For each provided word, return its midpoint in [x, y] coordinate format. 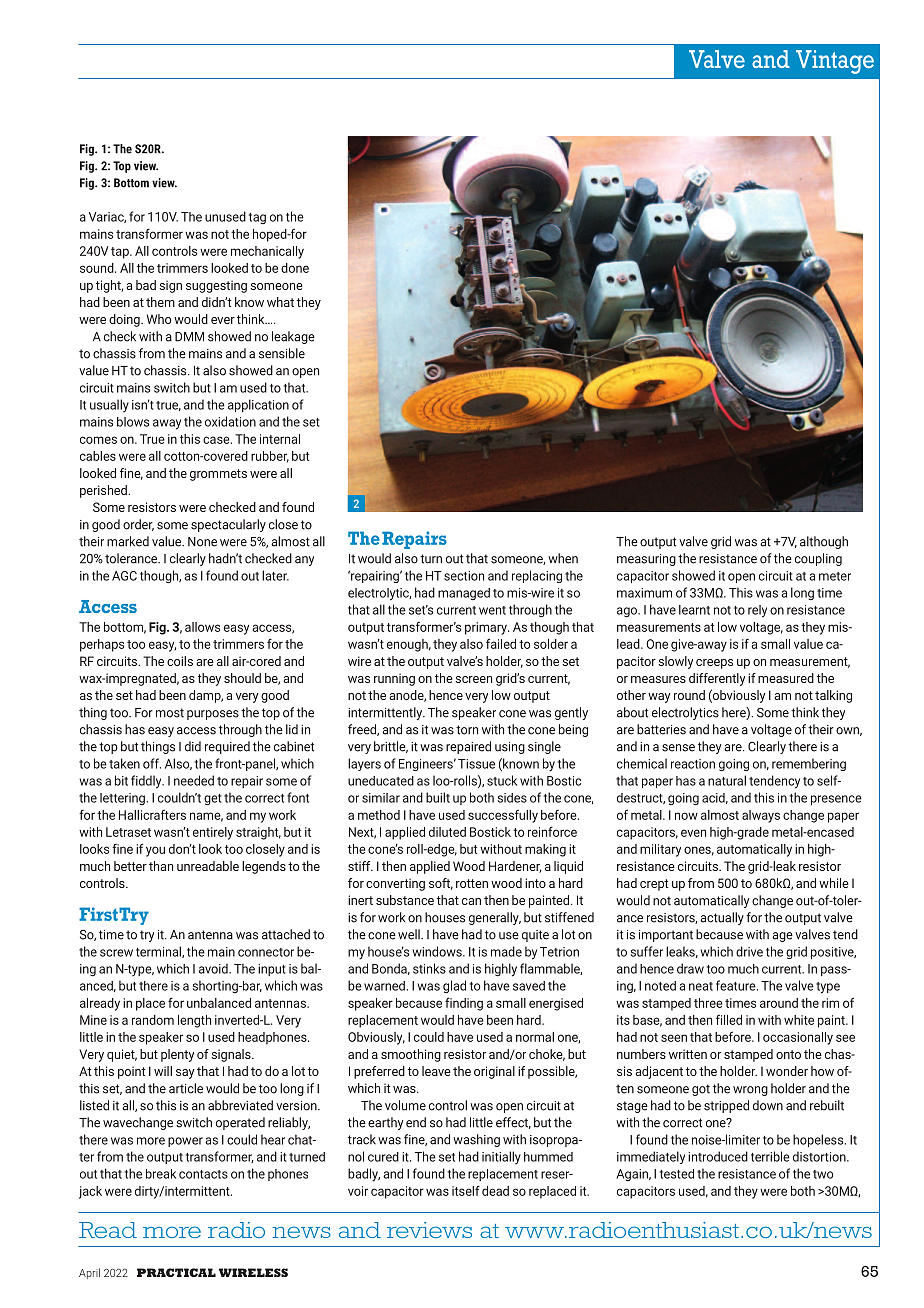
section [464, 576]
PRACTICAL [176, 1272]
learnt [694, 610]
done [295, 268]
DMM [189, 337]
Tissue [476, 764]
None [202, 542]
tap [121, 253]
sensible [282, 353]
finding [464, 1004]
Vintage [835, 62]
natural [727, 780]
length [194, 1021]
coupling [818, 559]
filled [729, 1019]
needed [194, 780]
